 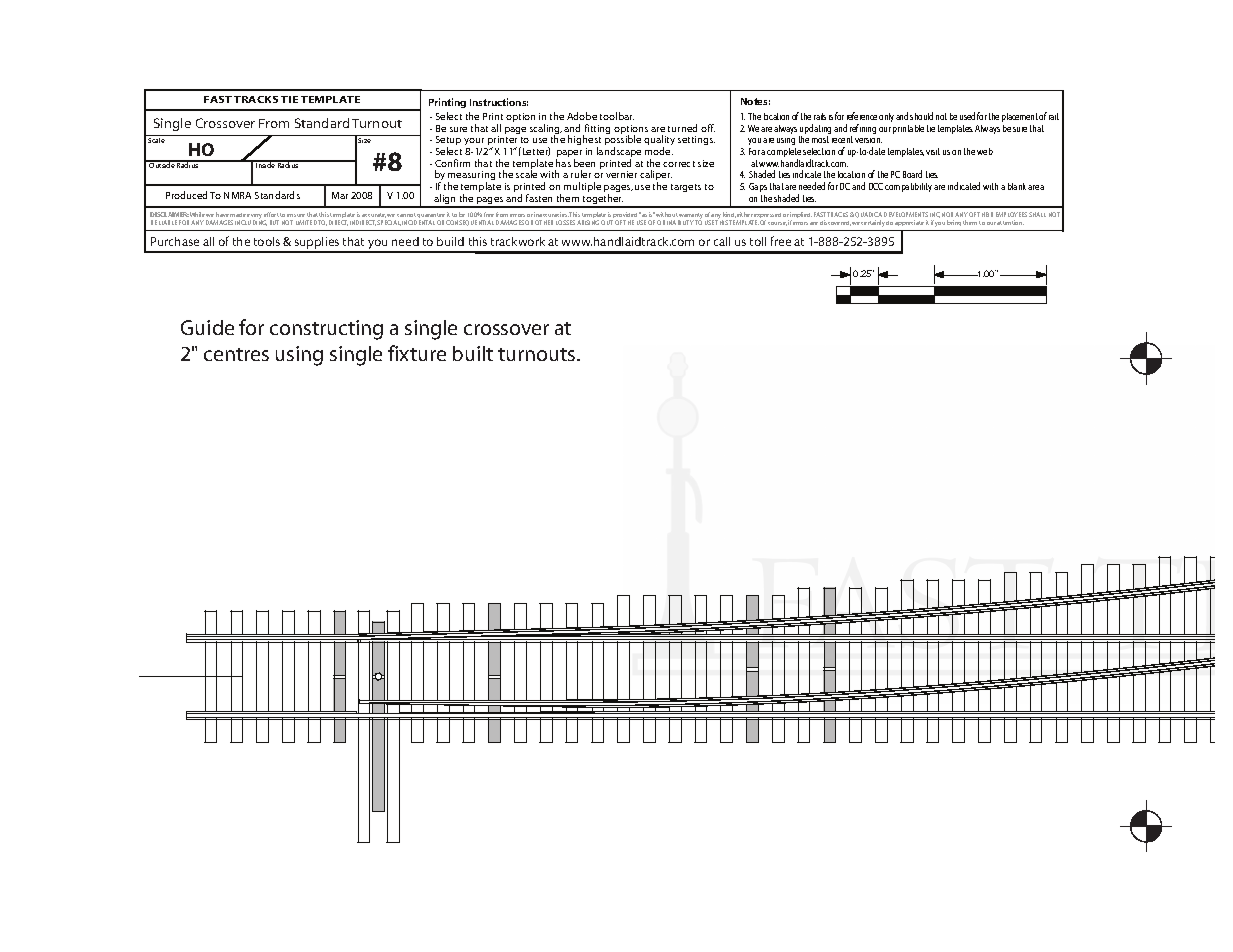 I want to click on Instructions, so click(x=499, y=102).
